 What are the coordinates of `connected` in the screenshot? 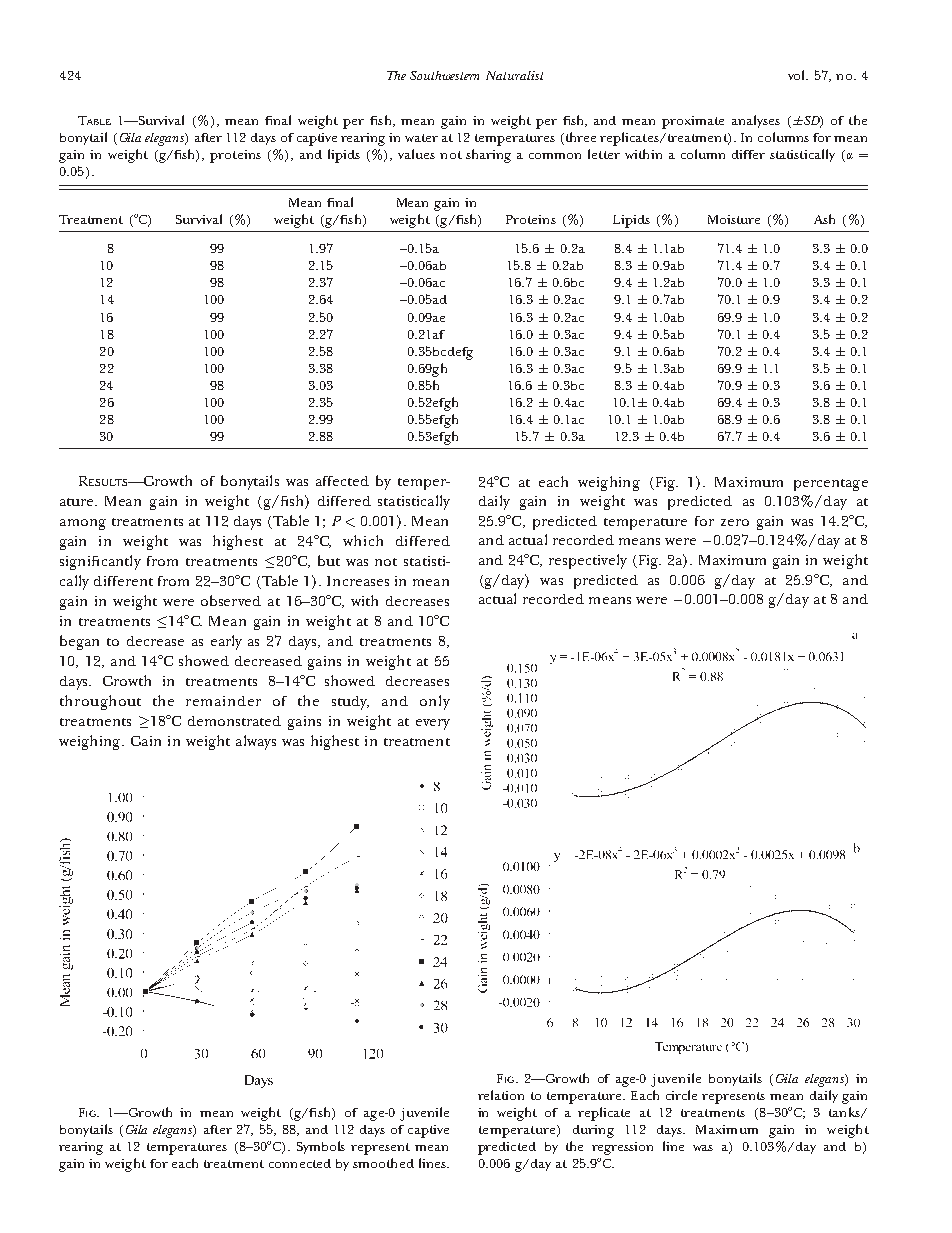 It's located at (300, 1163).
